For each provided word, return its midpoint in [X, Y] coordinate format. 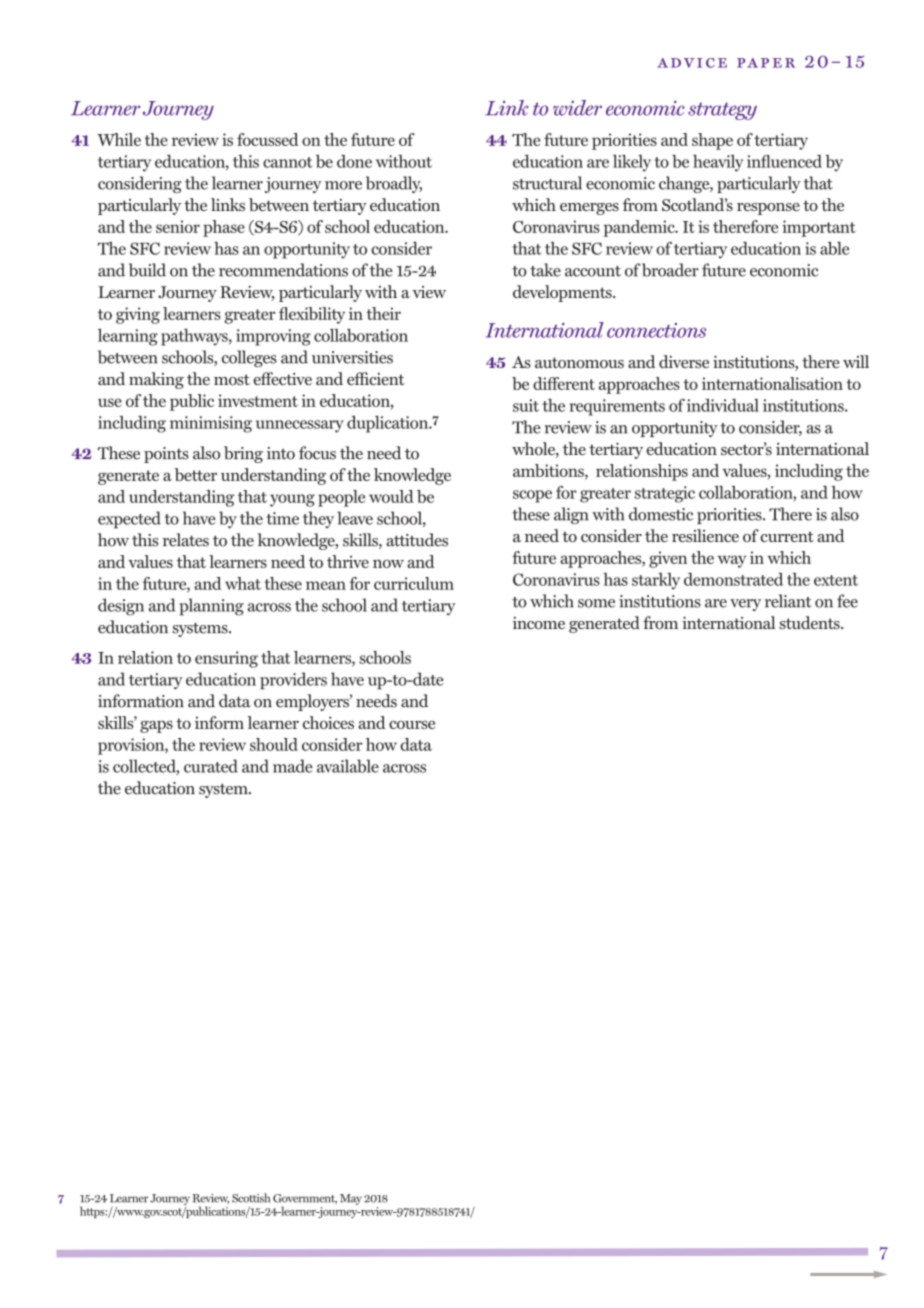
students [810, 622]
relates [186, 540]
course [412, 725]
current [787, 536]
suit [526, 405]
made [293, 766]
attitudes [417, 540]
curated [211, 766]
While [119, 139]
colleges [249, 358]
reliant [788, 601]
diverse [684, 361]
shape [712, 141]
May [351, 1199]
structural [547, 183]
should [274, 744]
